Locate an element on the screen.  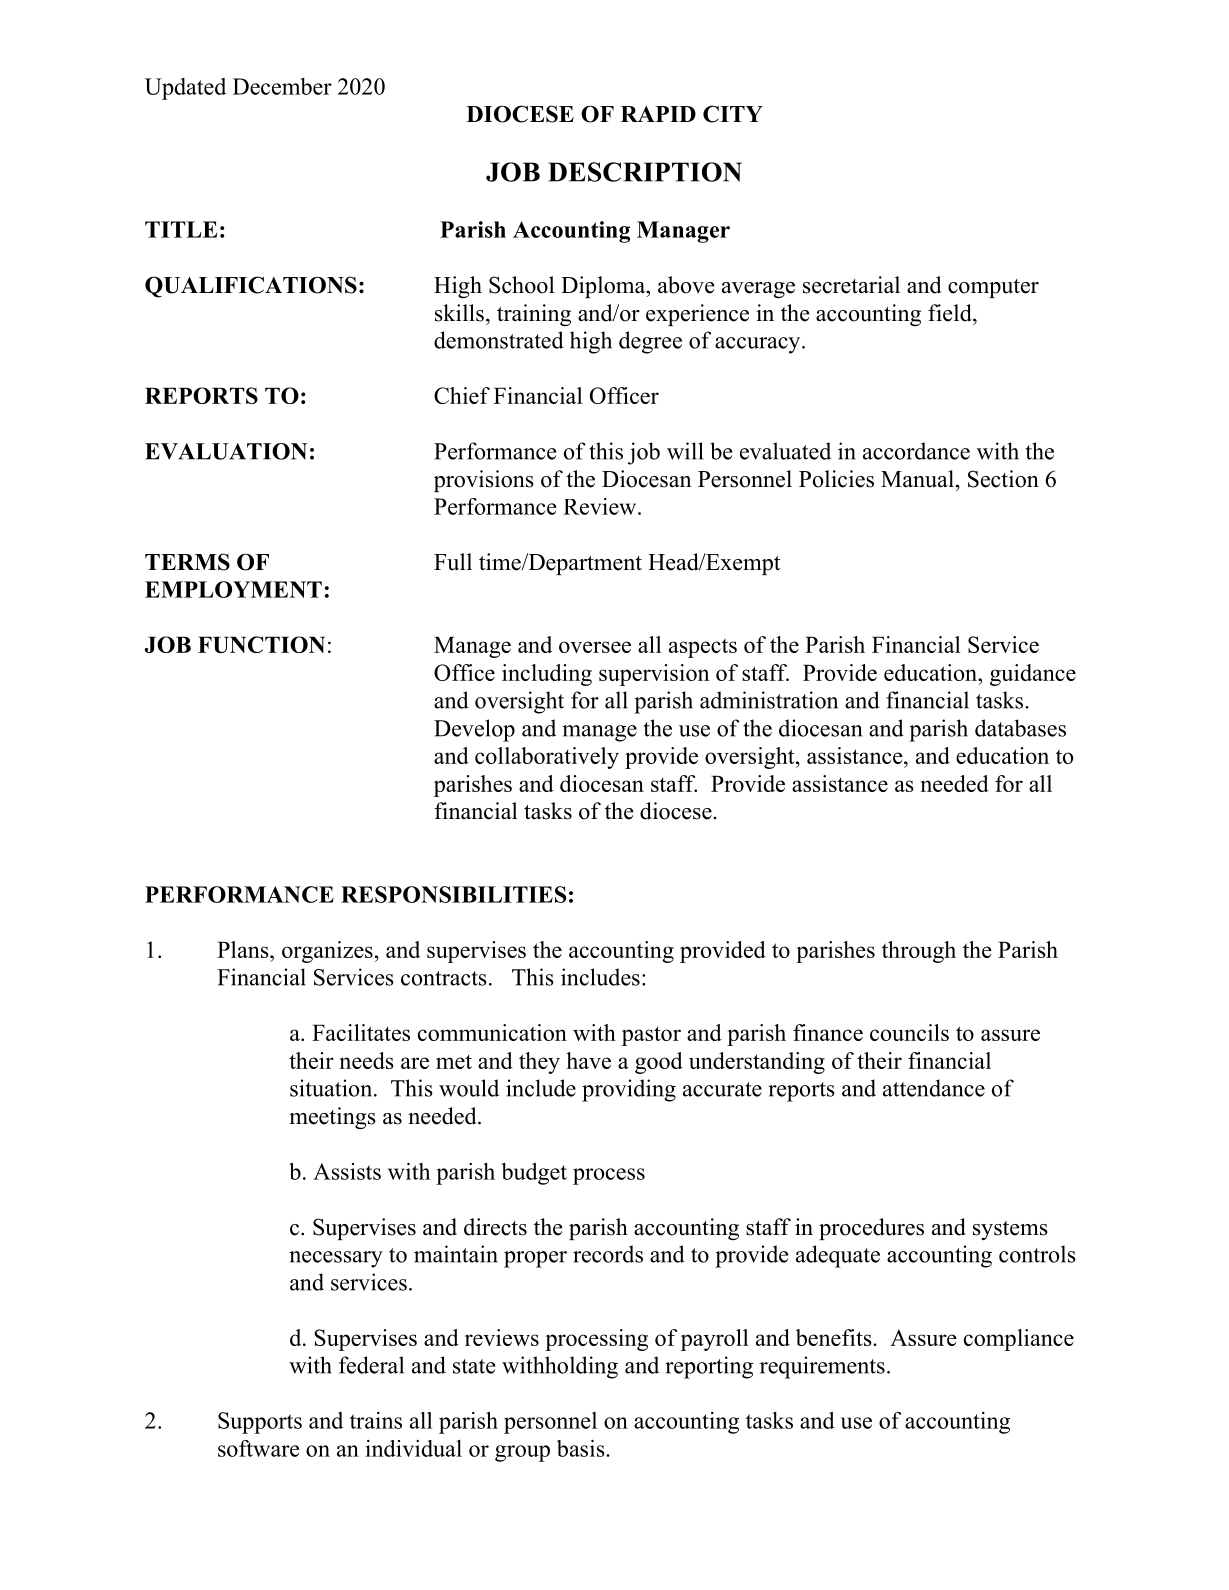
CITY is located at coordinates (733, 114).
